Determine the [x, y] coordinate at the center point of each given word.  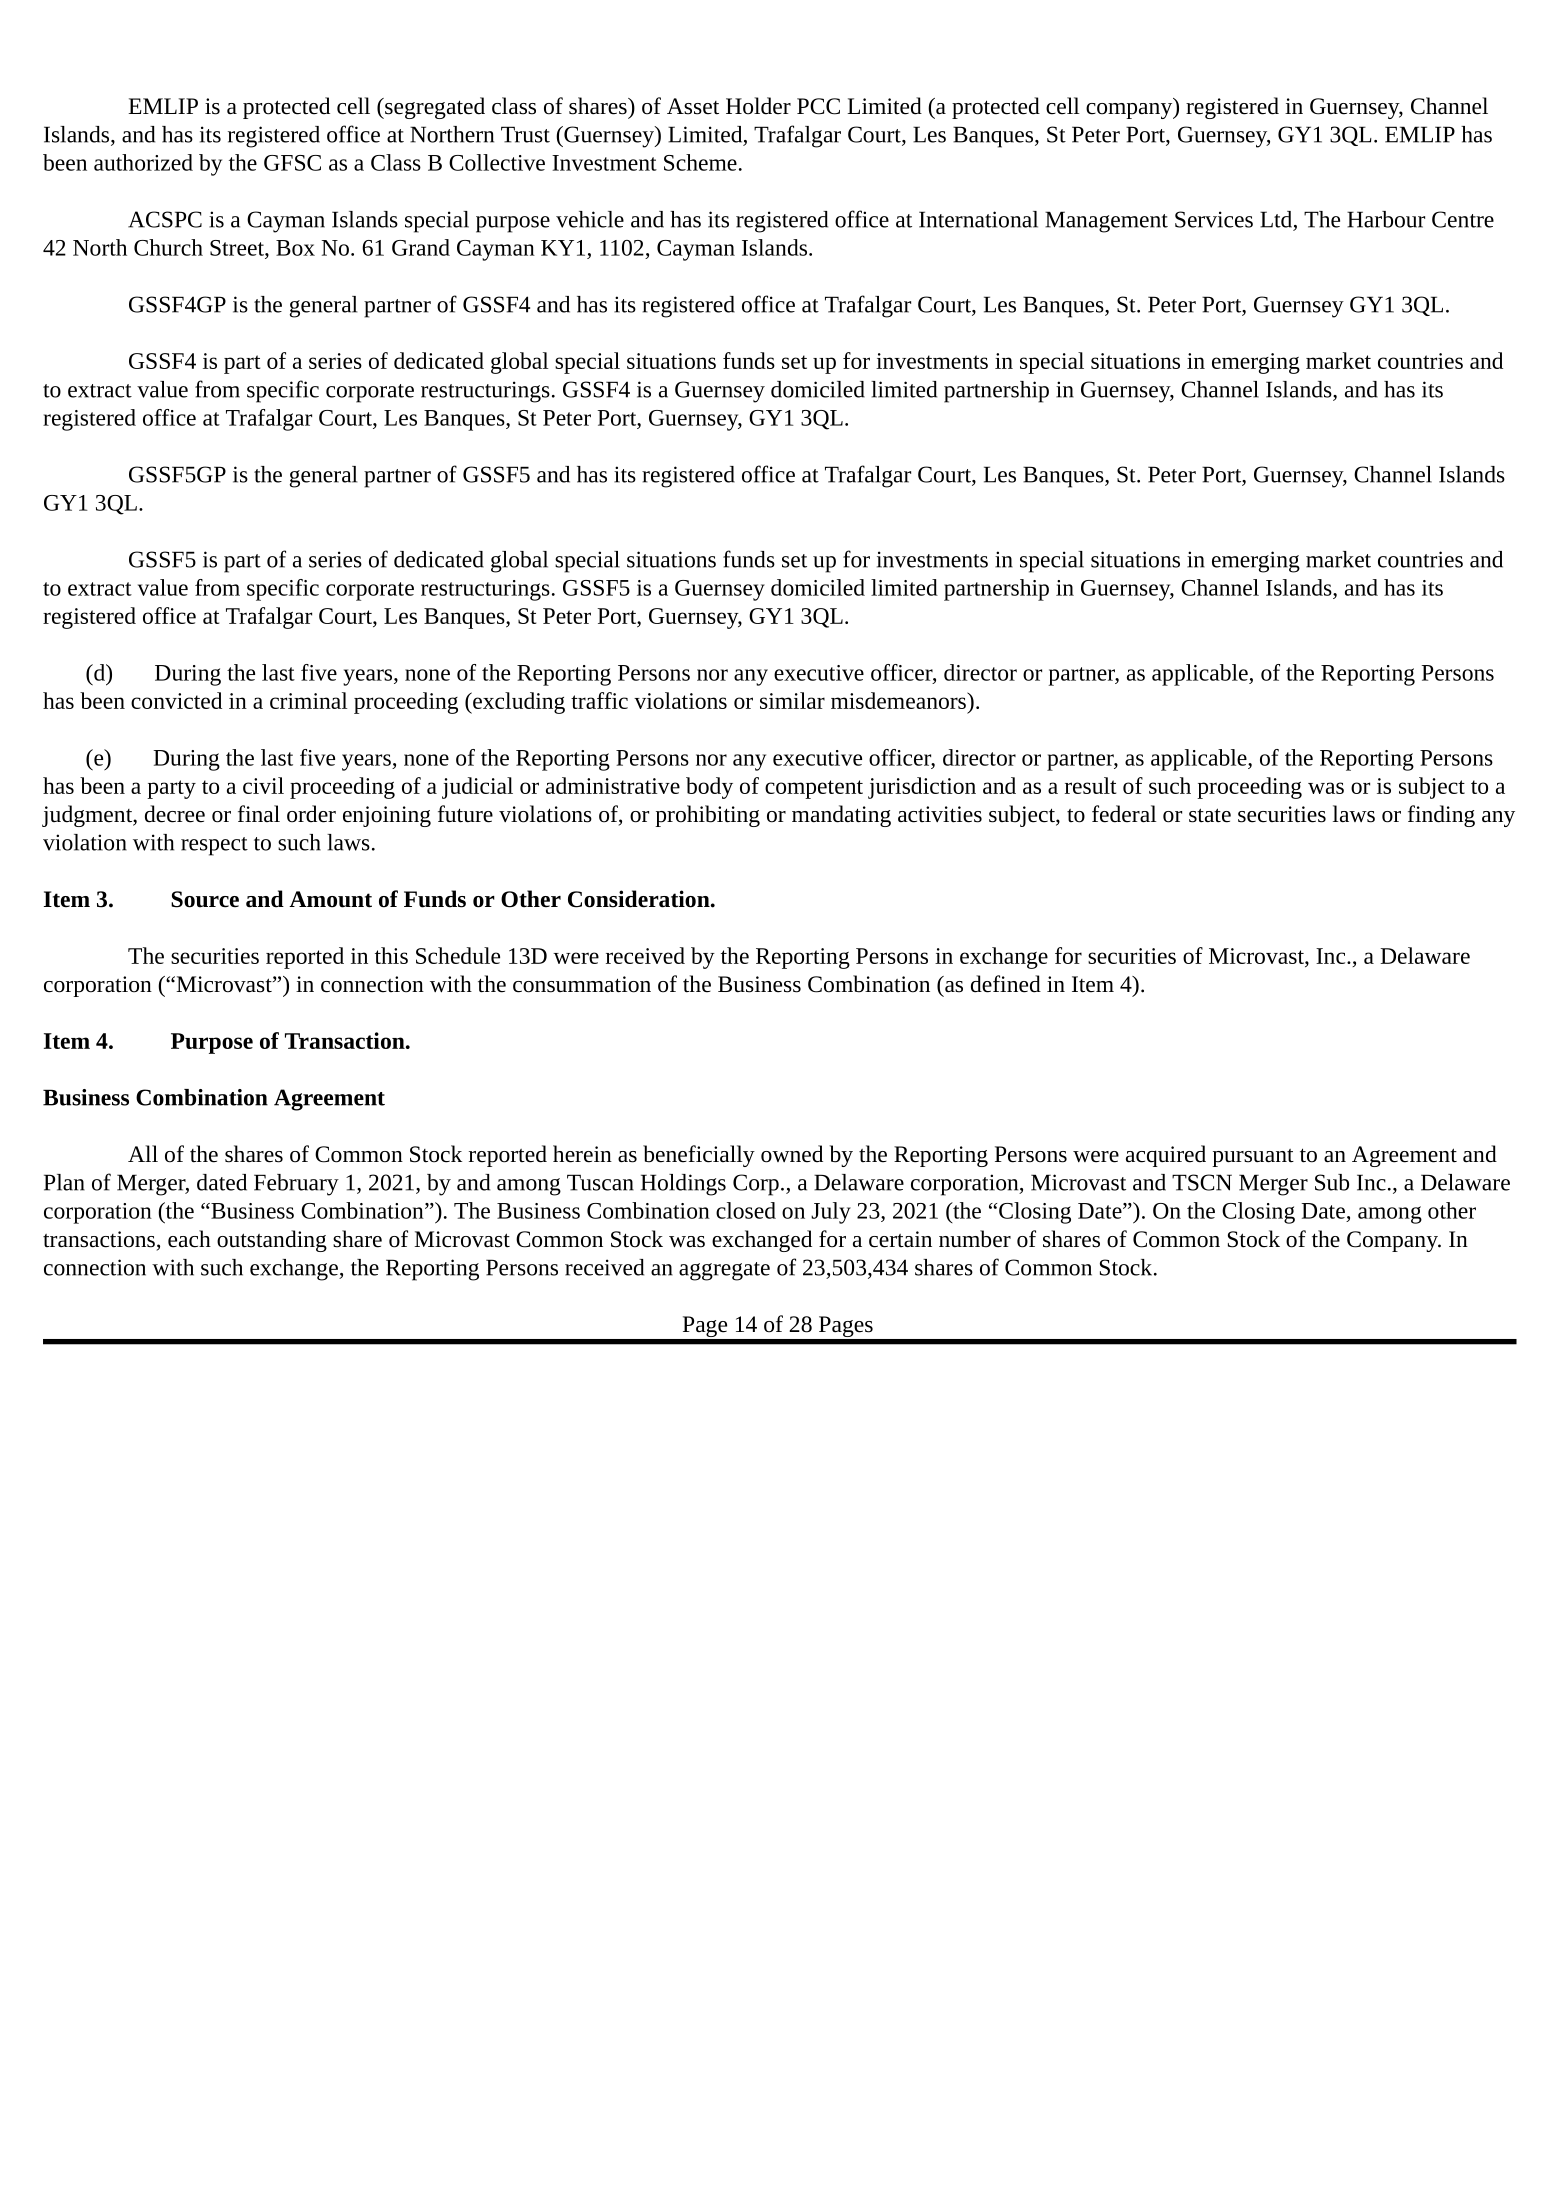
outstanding [272, 1241]
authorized [143, 162]
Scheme [700, 162]
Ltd [1277, 220]
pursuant [1253, 1158]
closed [746, 1210]
